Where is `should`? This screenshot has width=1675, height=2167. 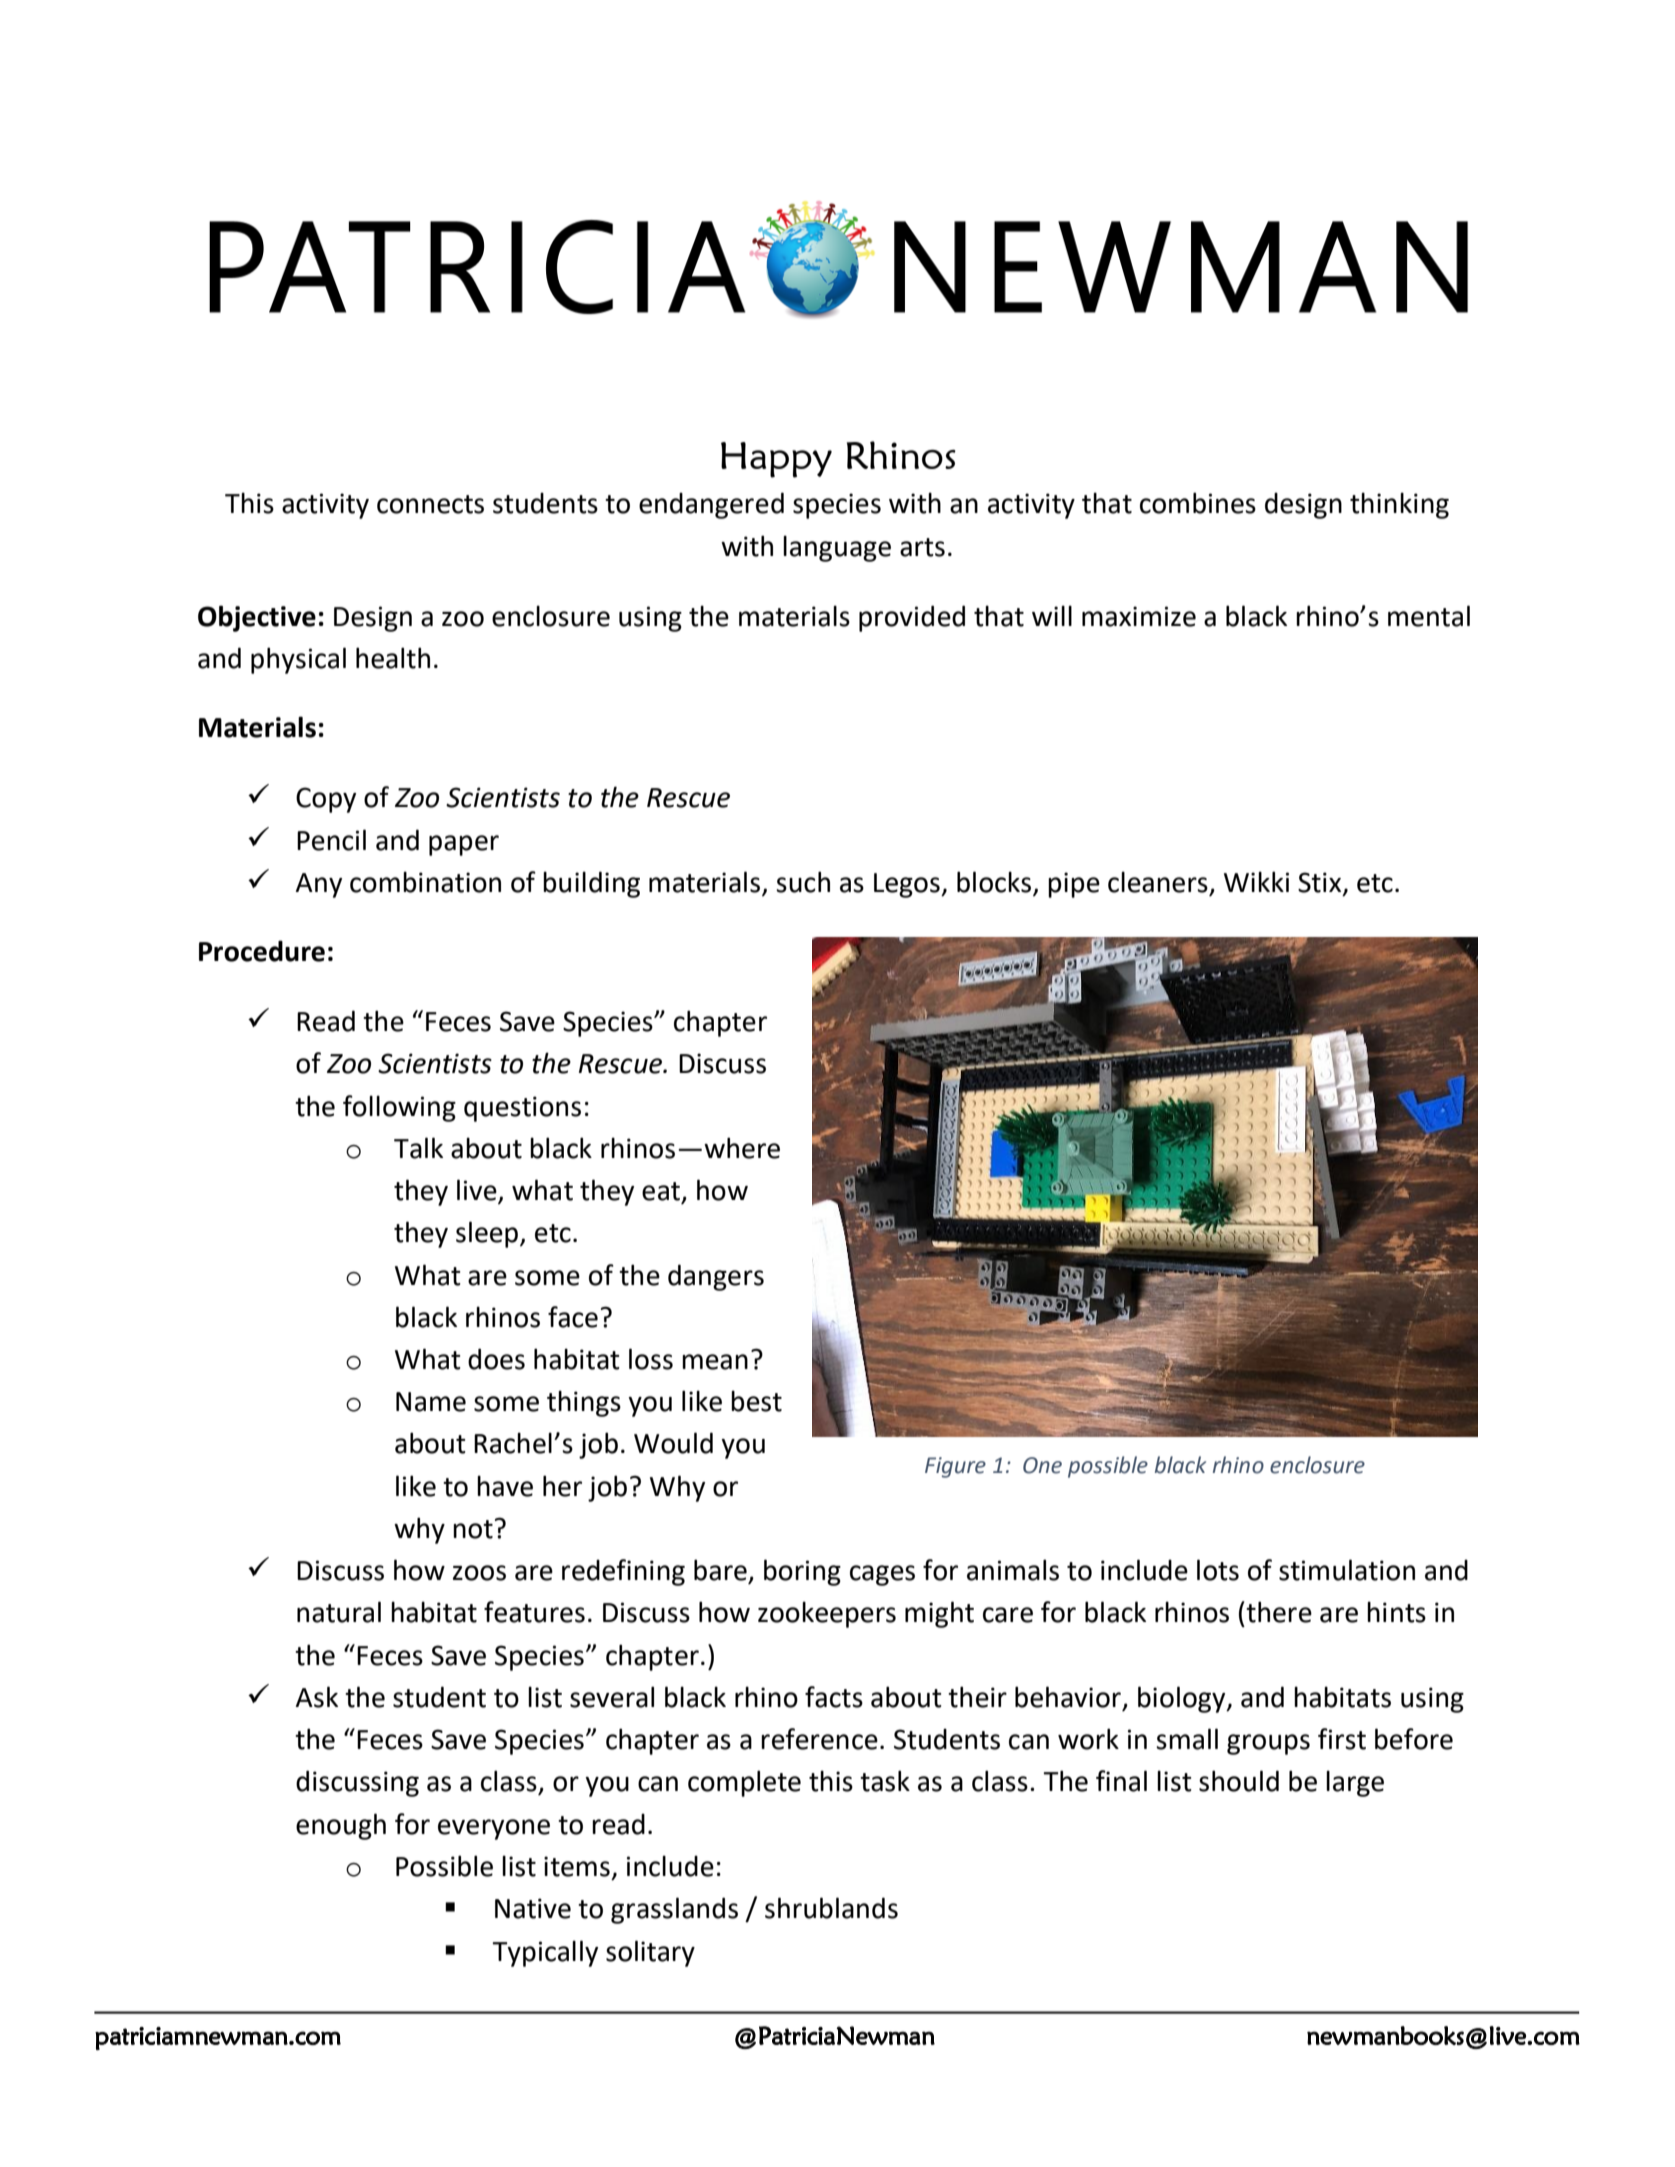 should is located at coordinates (1239, 1781).
